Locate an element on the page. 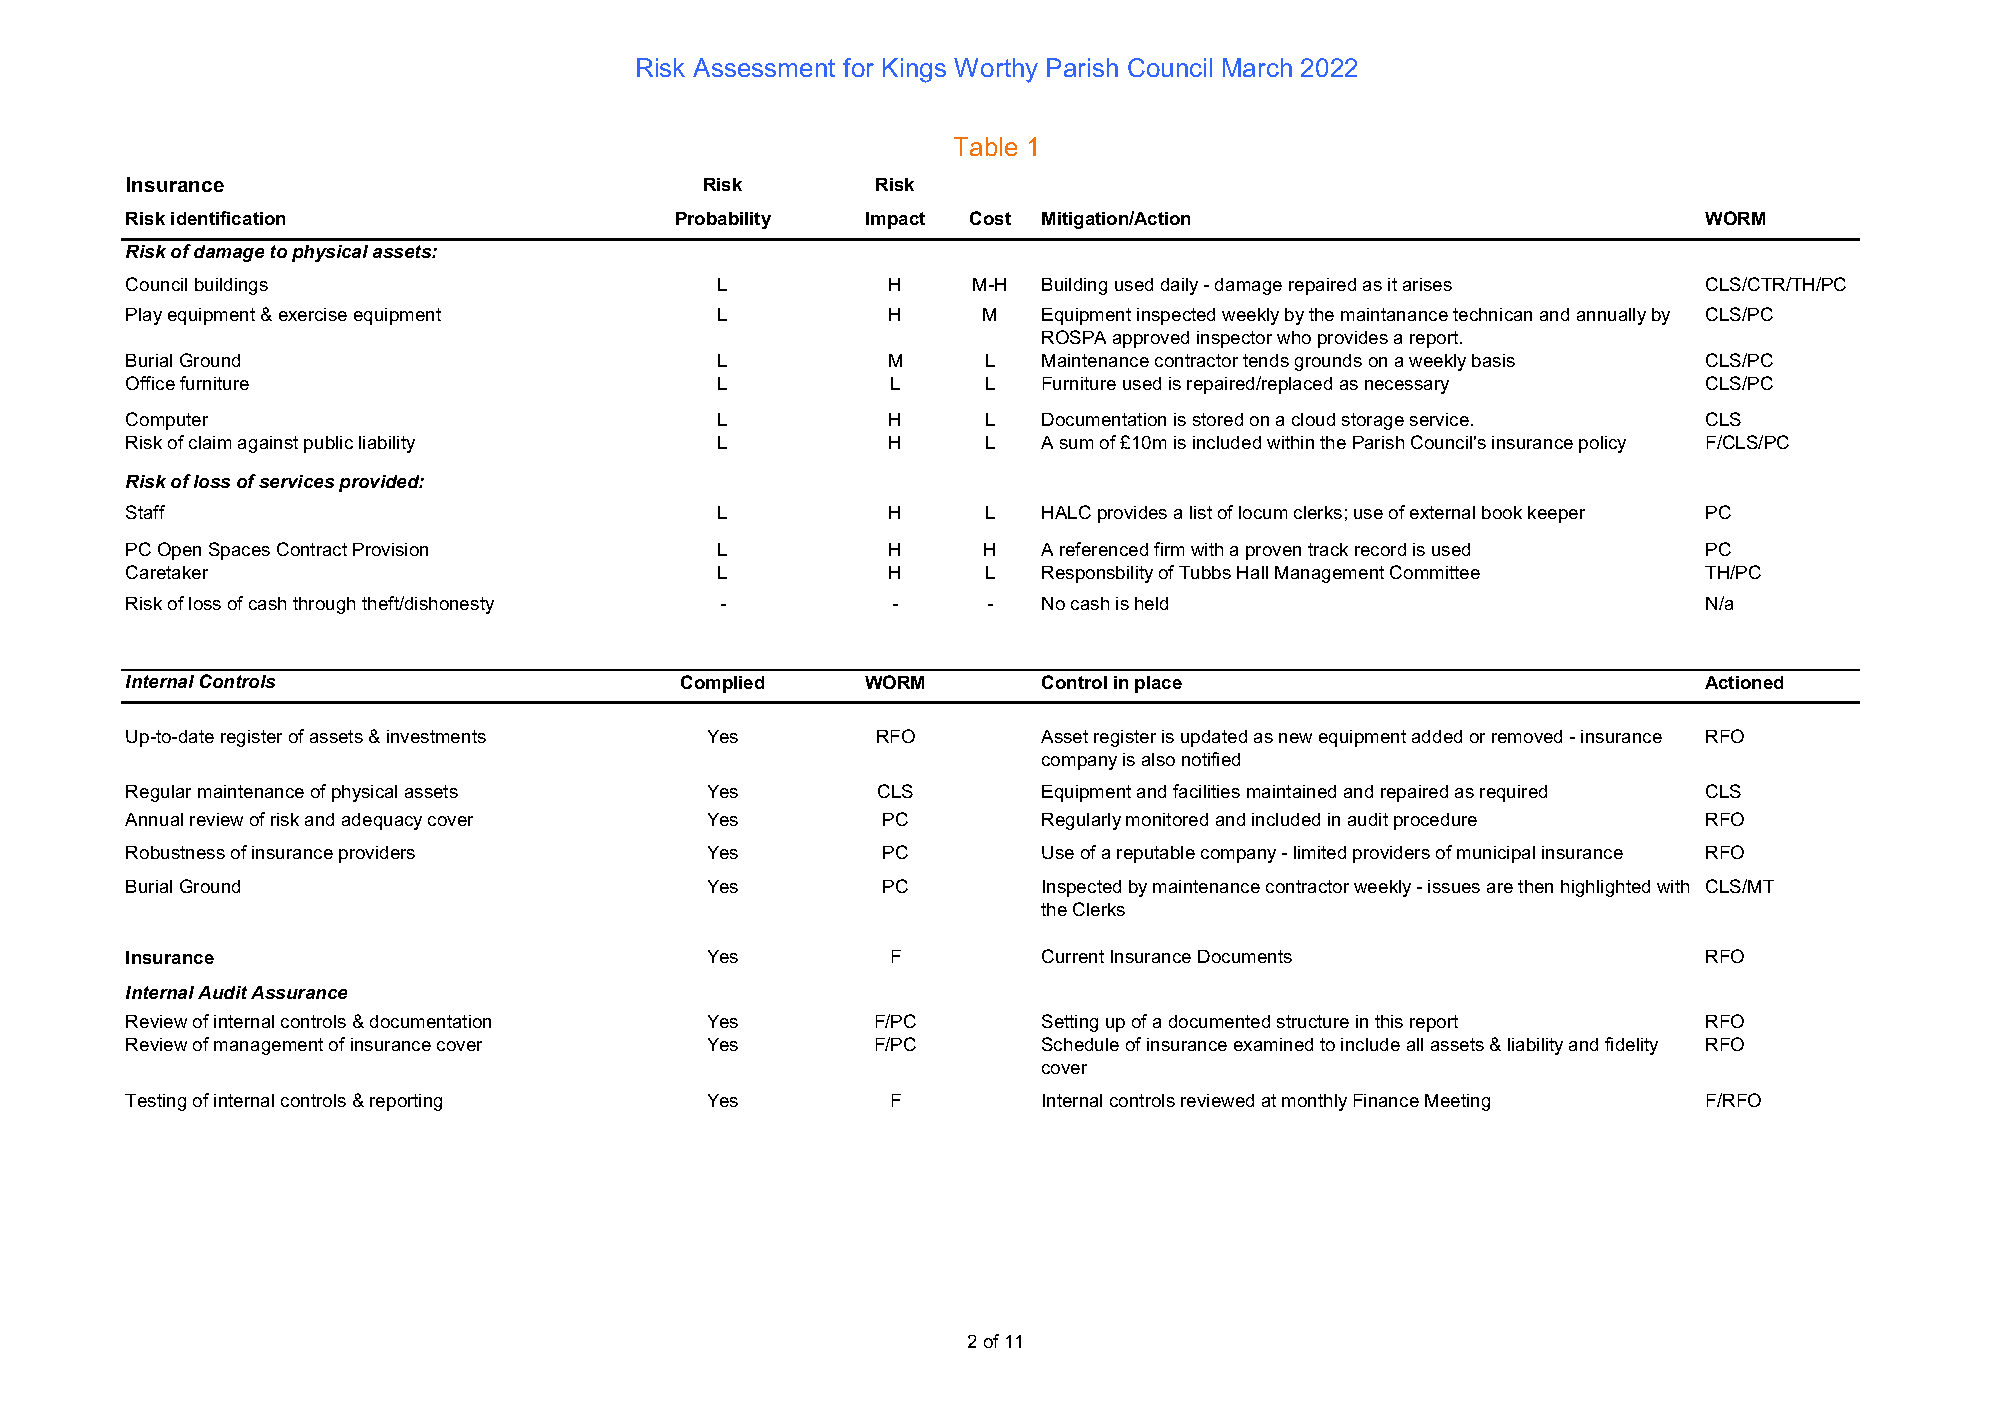 This image has width=1995, height=1410. Schedule is located at coordinates (1080, 1044).
